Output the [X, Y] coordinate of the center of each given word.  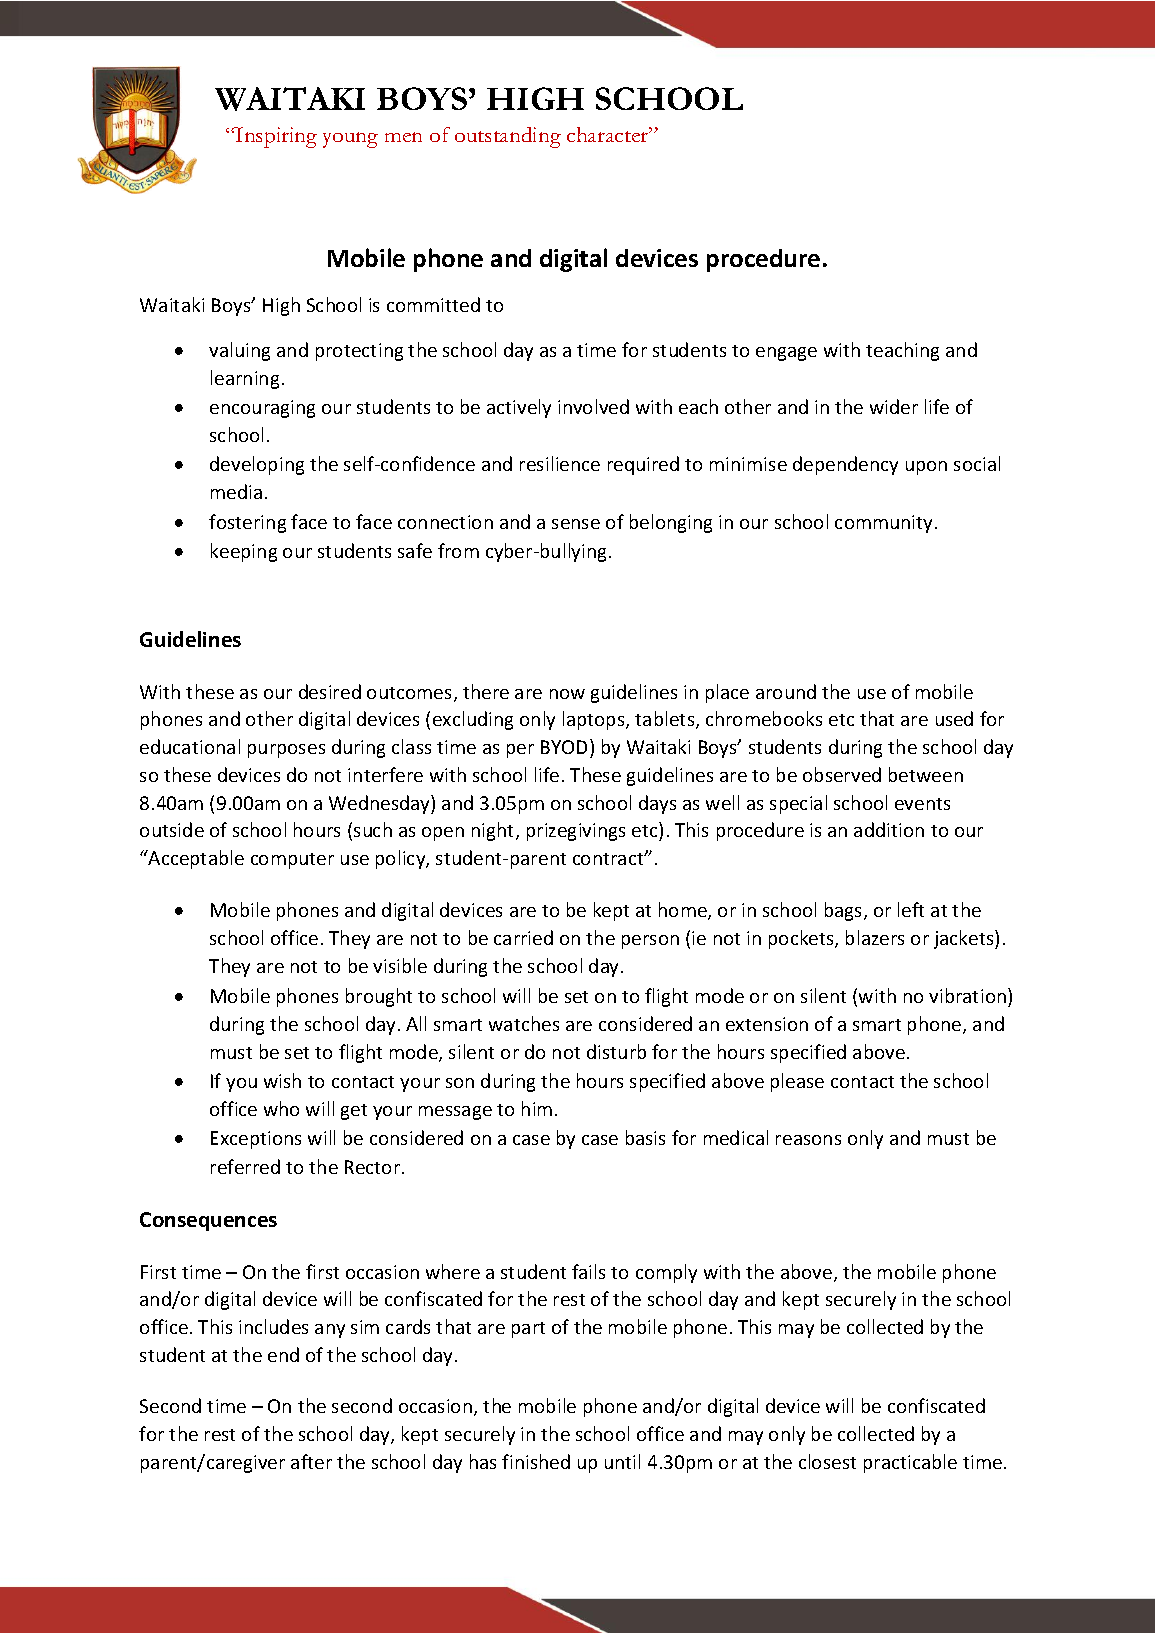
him [537, 1108]
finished [536, 1461]
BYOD [566, 746]
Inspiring [275, 137]
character [609, 134]
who [281, 1108]
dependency [845, 465]
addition [889, 829]
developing [257, 465]
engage [786, 354]
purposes [286, 751]
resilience [560, 463]
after [311, 1461]
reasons [808, 1140]
